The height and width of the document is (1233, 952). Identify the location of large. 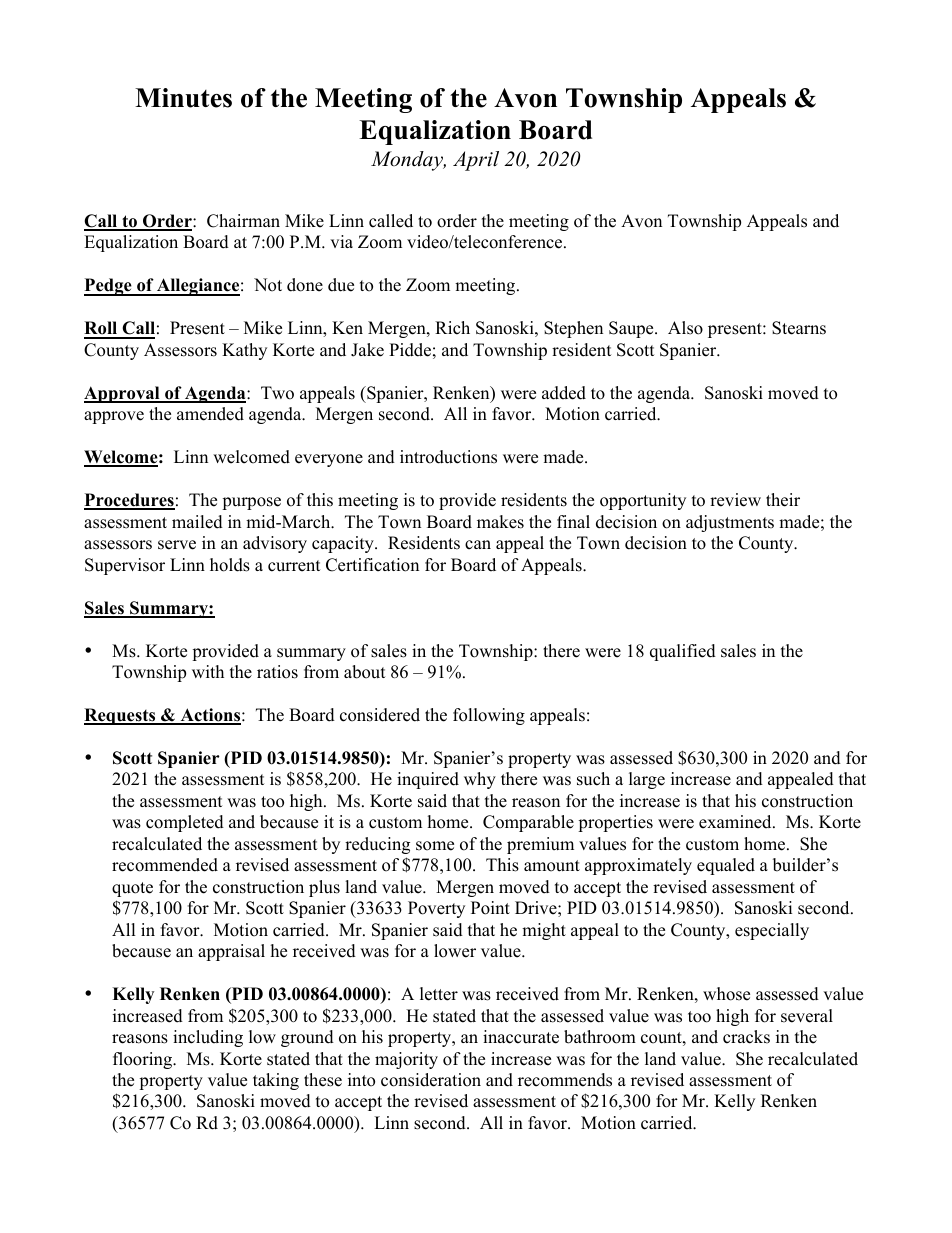
(647, 780).
